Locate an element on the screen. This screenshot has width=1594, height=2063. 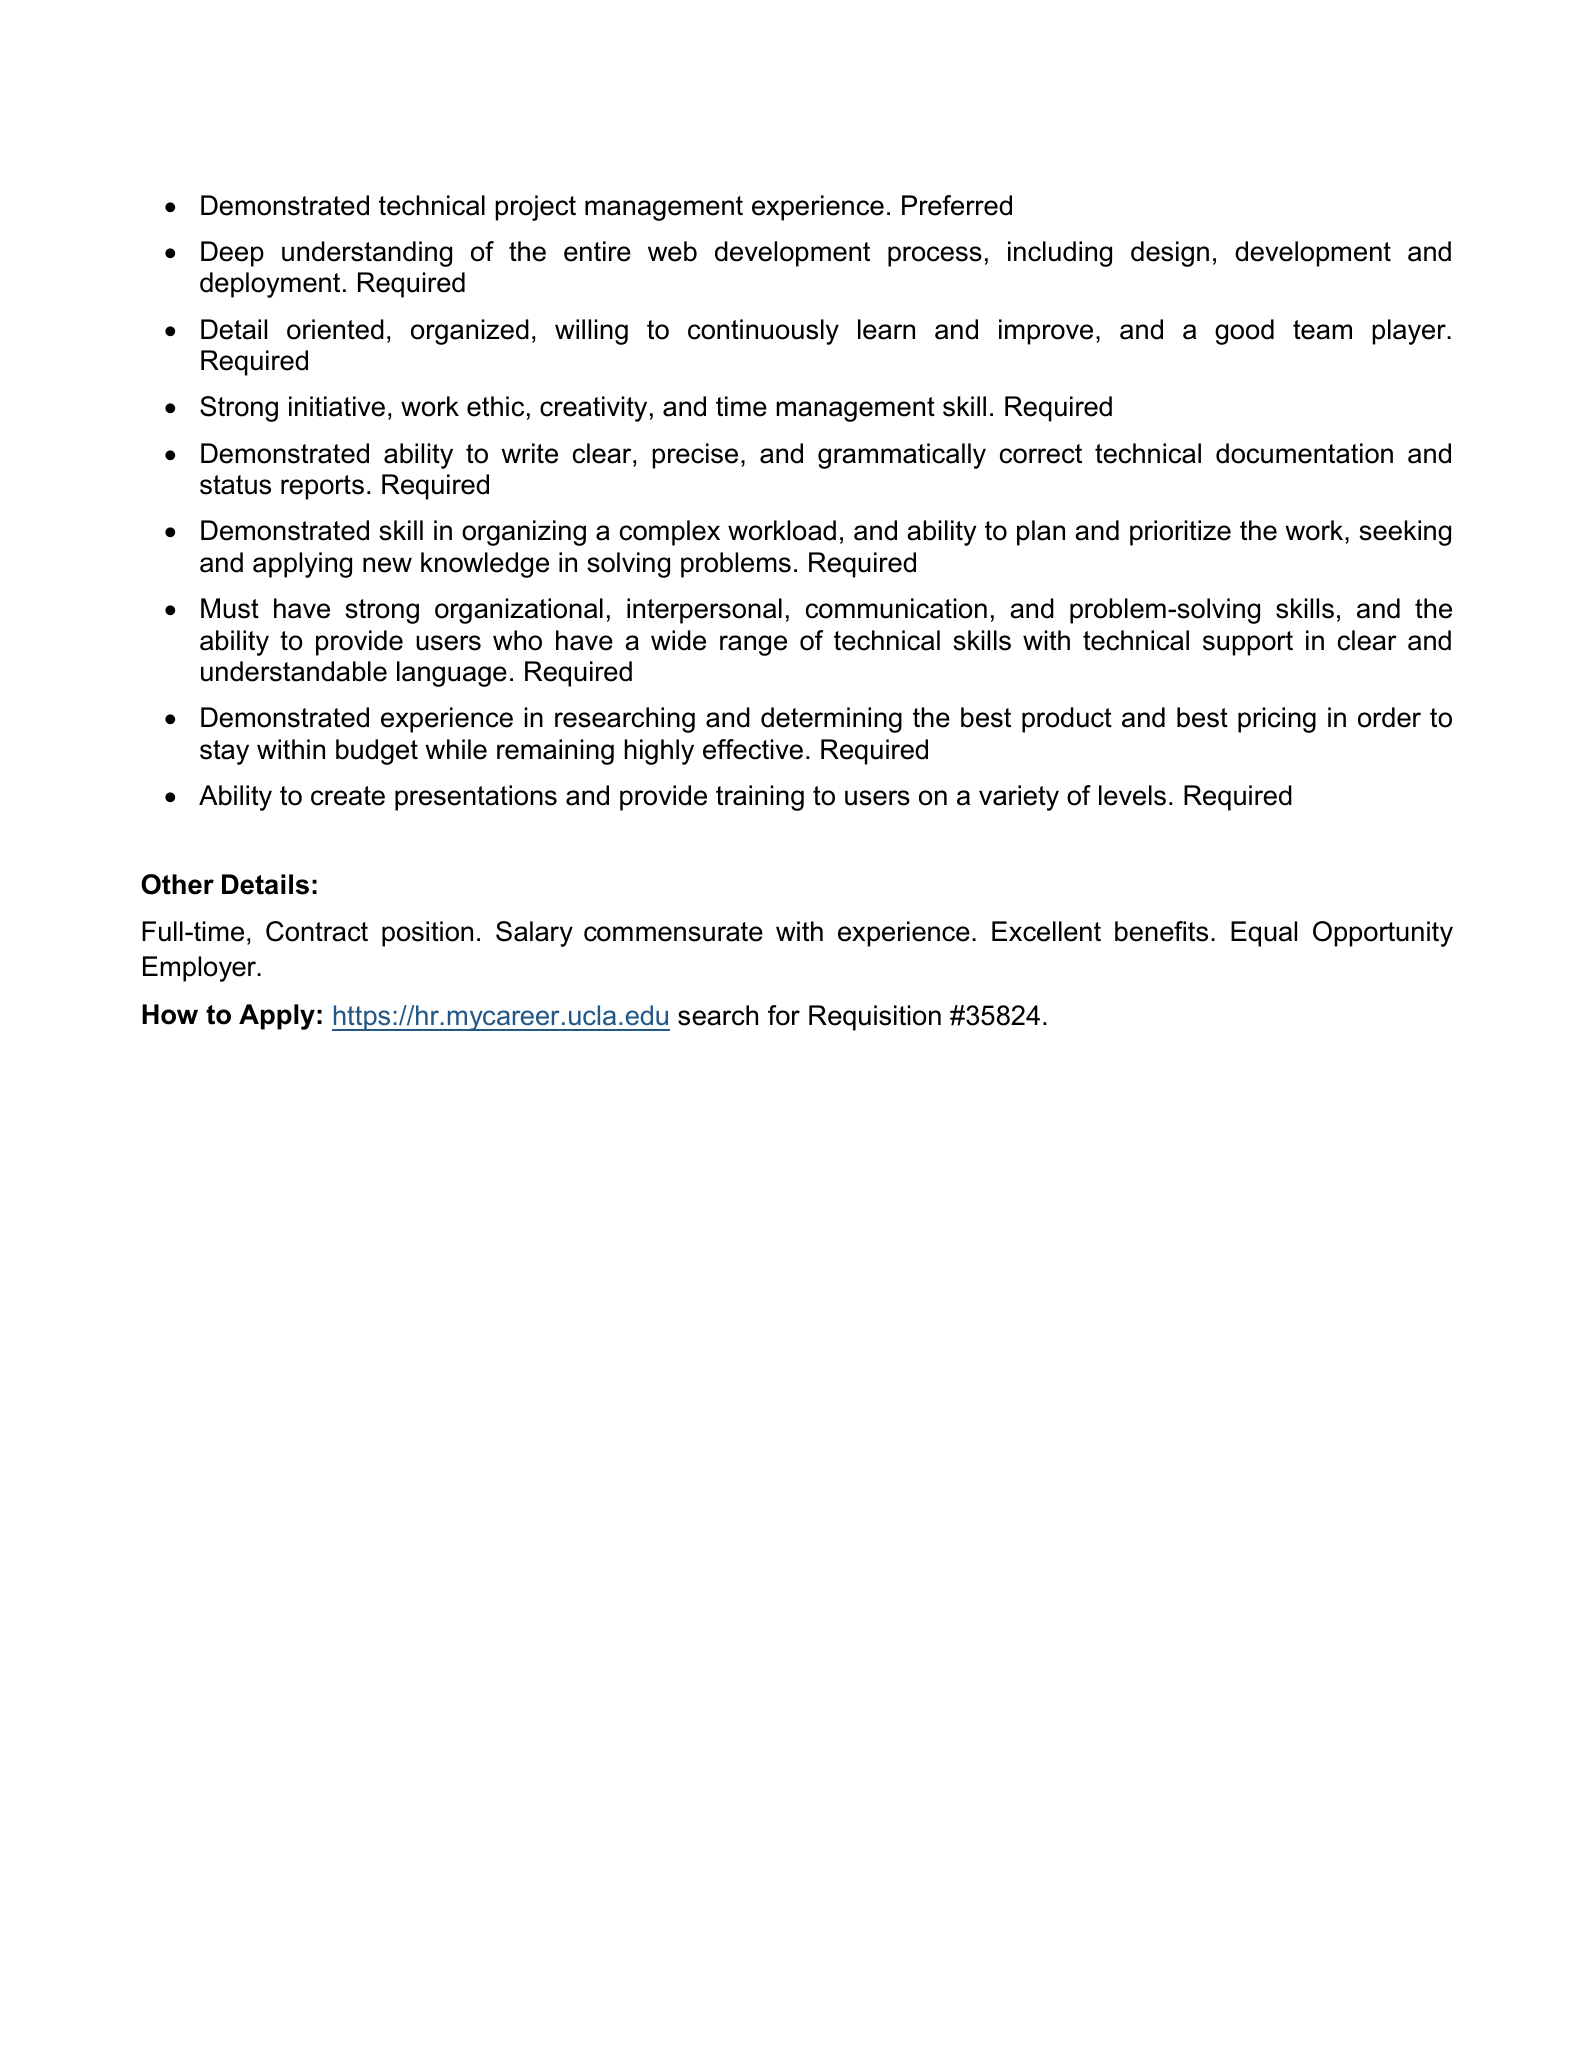
Employer is located at coordinates (201, 969).
